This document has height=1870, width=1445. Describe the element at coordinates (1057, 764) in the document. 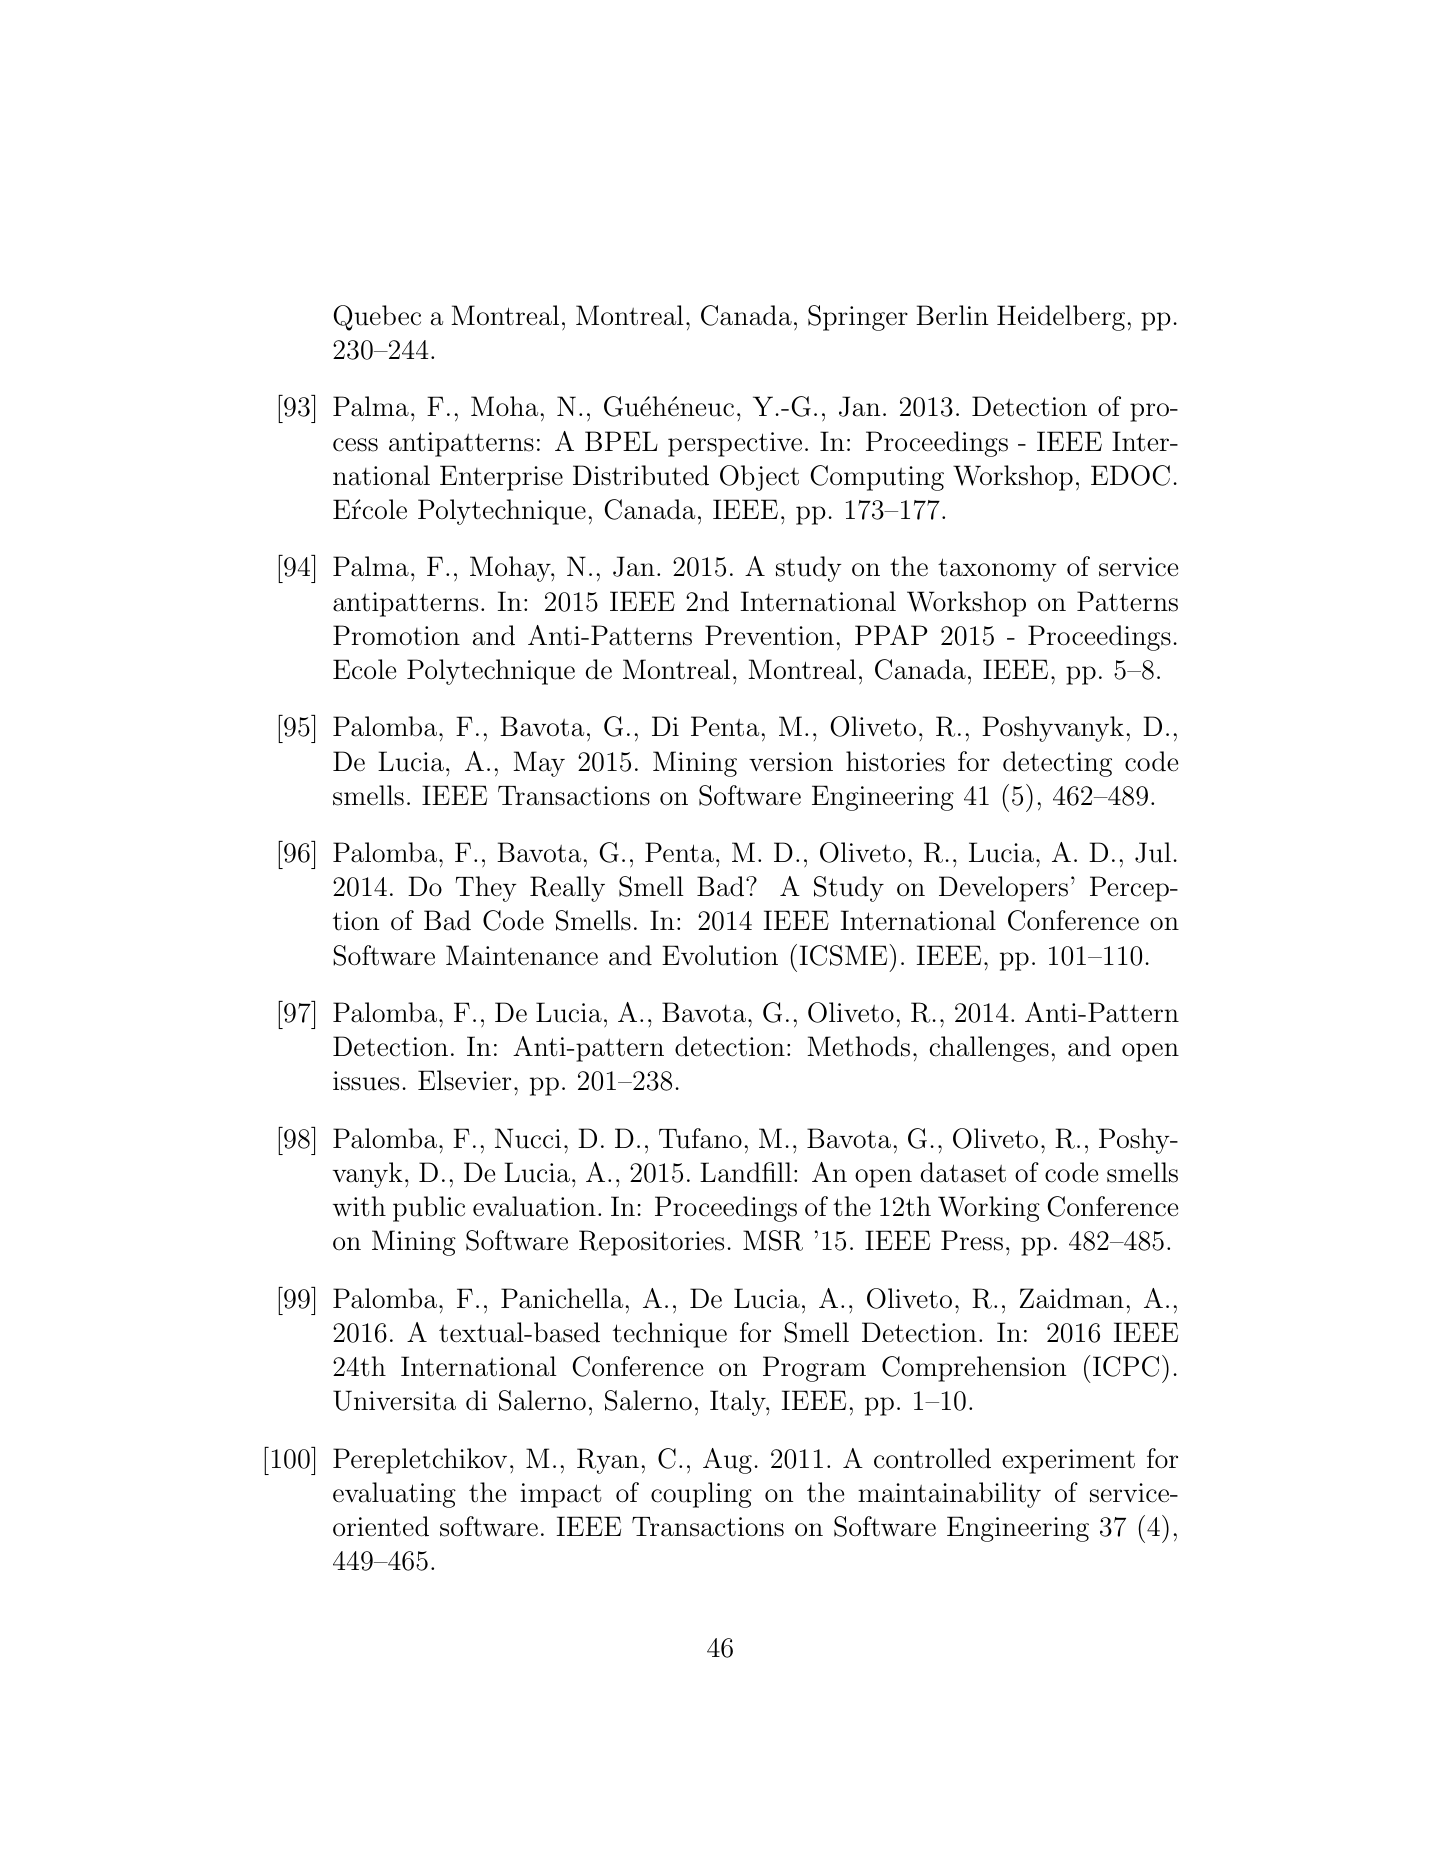

I see `detecting` at that location.
